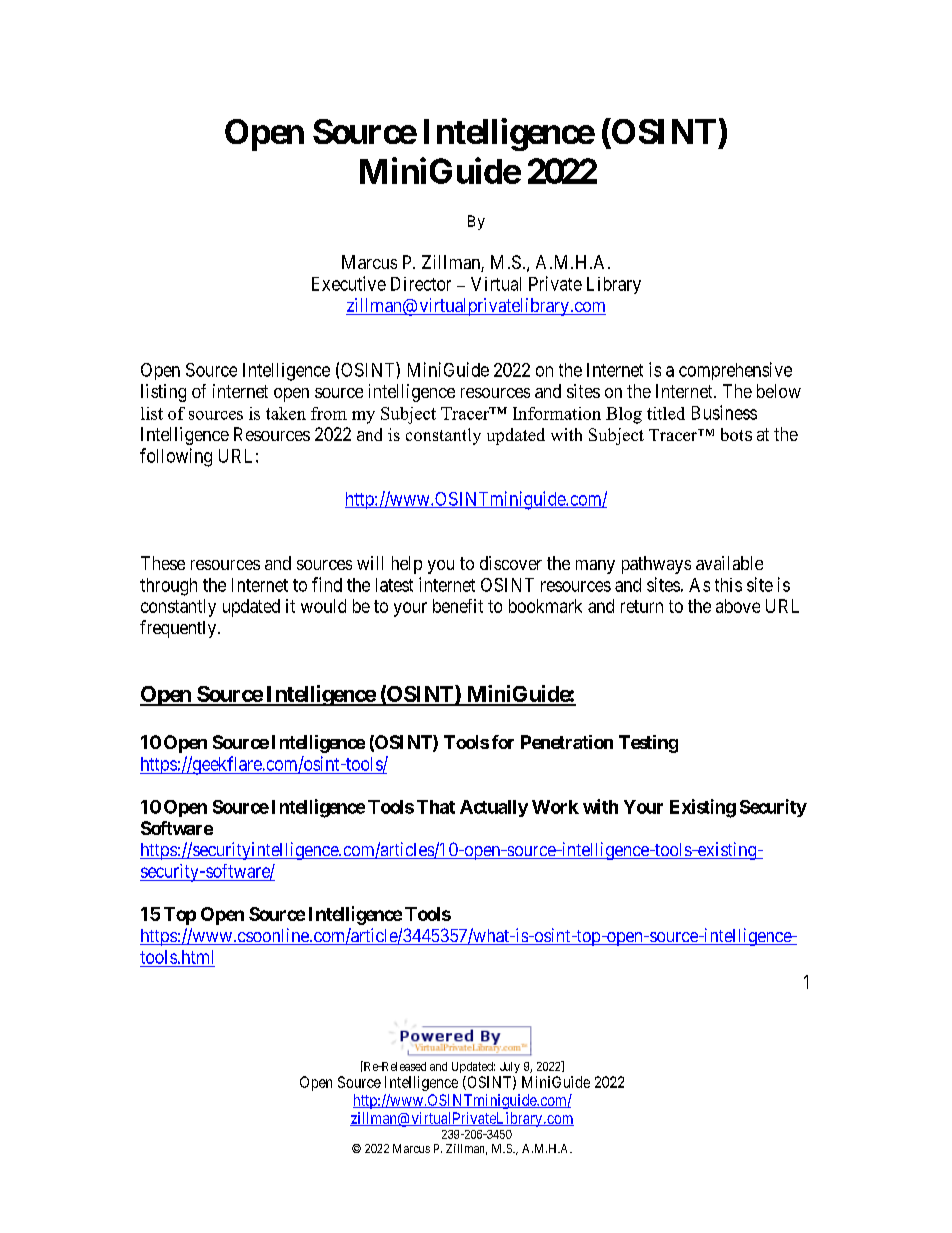  What do you see at coordinates (510, 1067) in the image?
I see `July` at bounding box center [510, 1067].
